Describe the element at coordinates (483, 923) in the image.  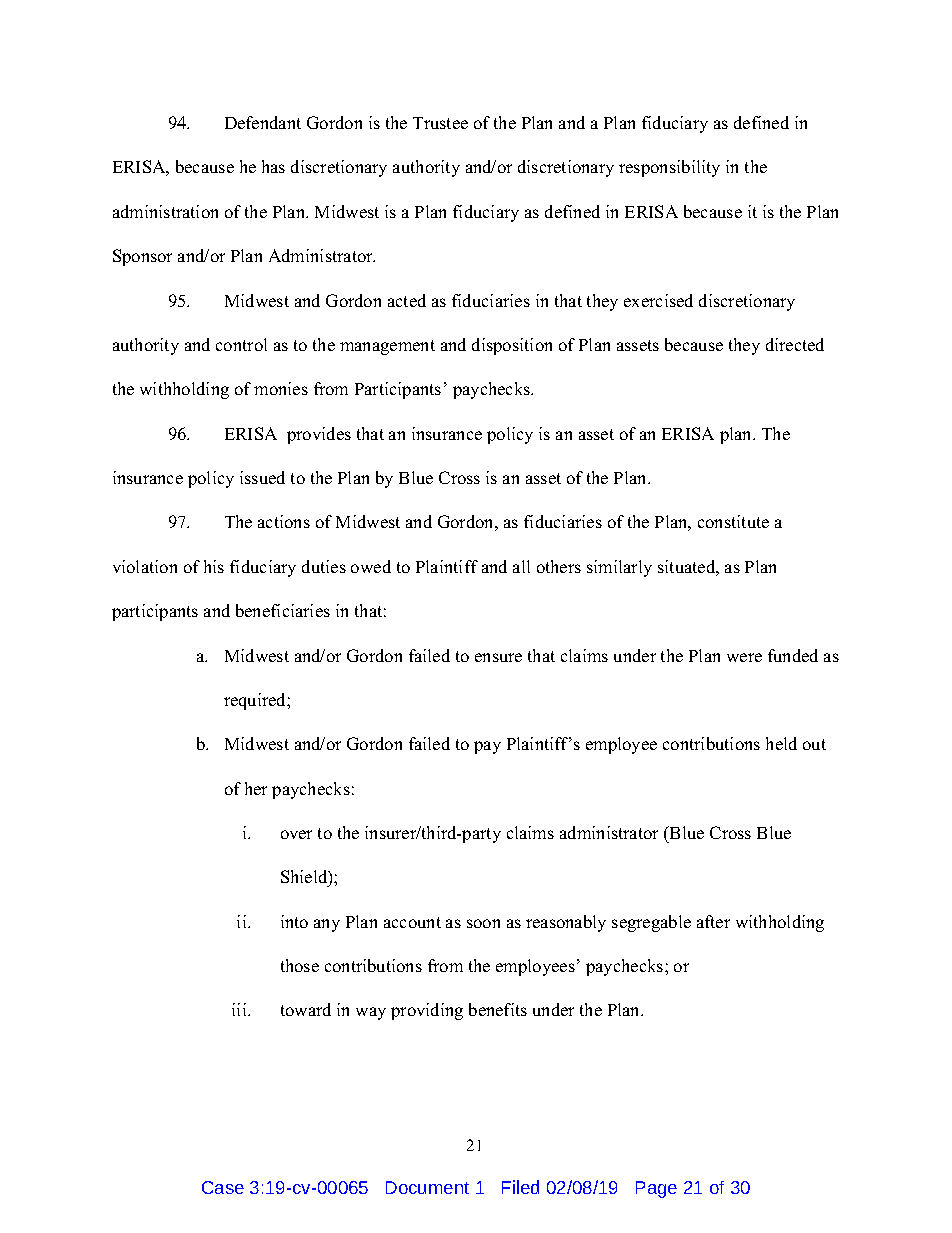
I see `soon` at that location.
